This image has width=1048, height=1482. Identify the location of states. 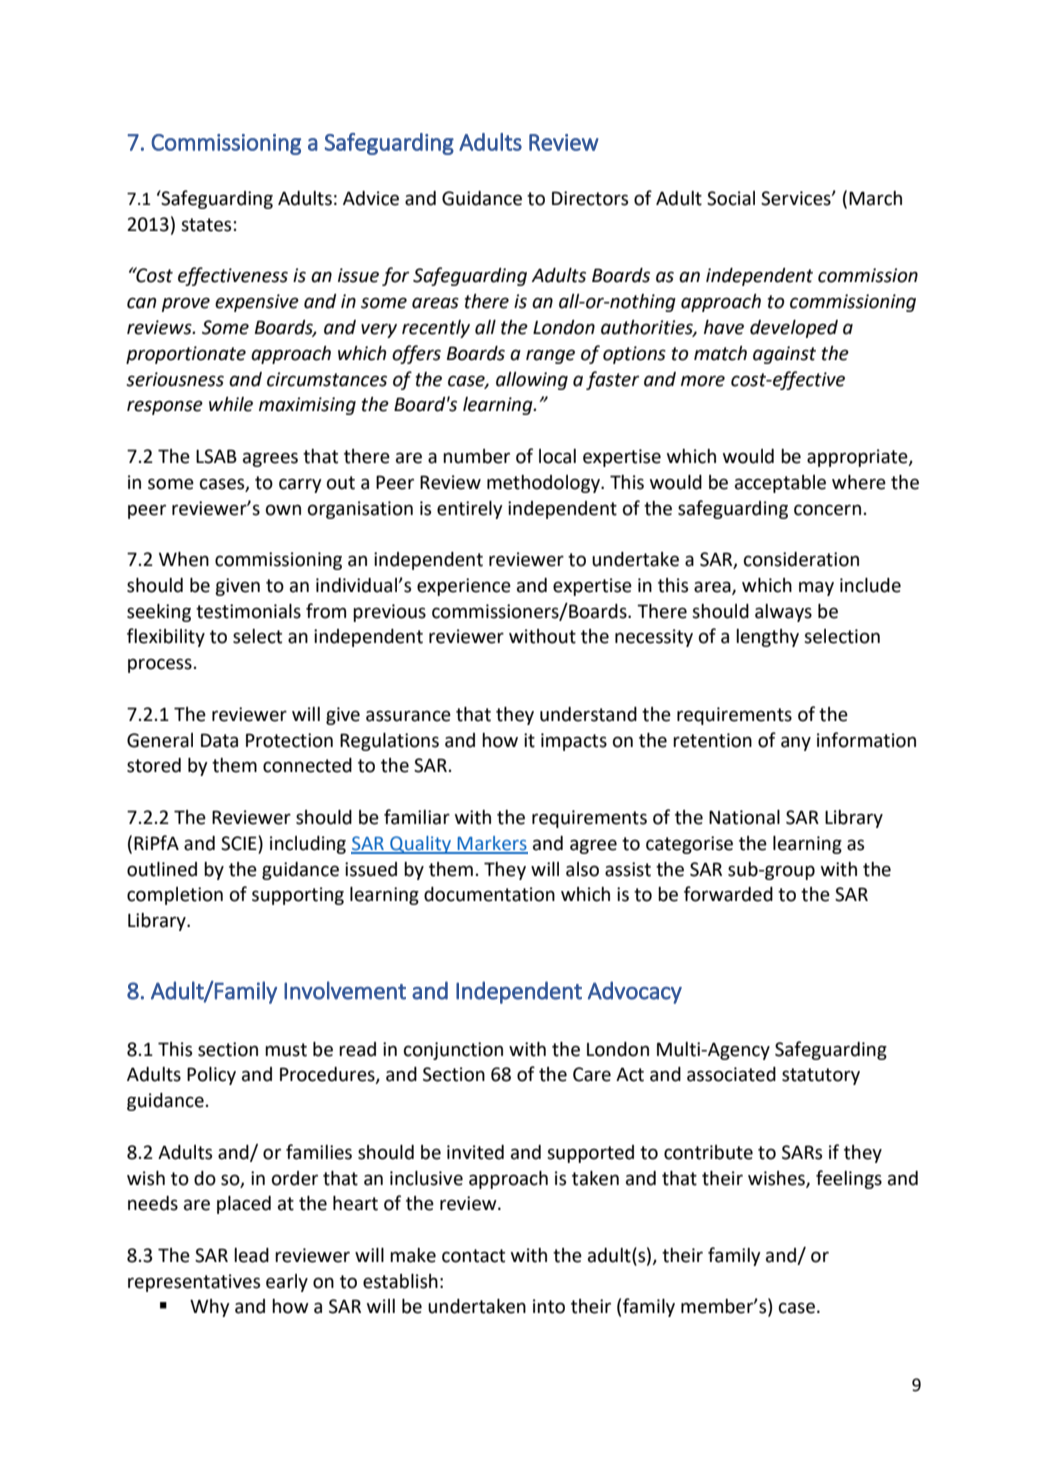
(206, 225).
